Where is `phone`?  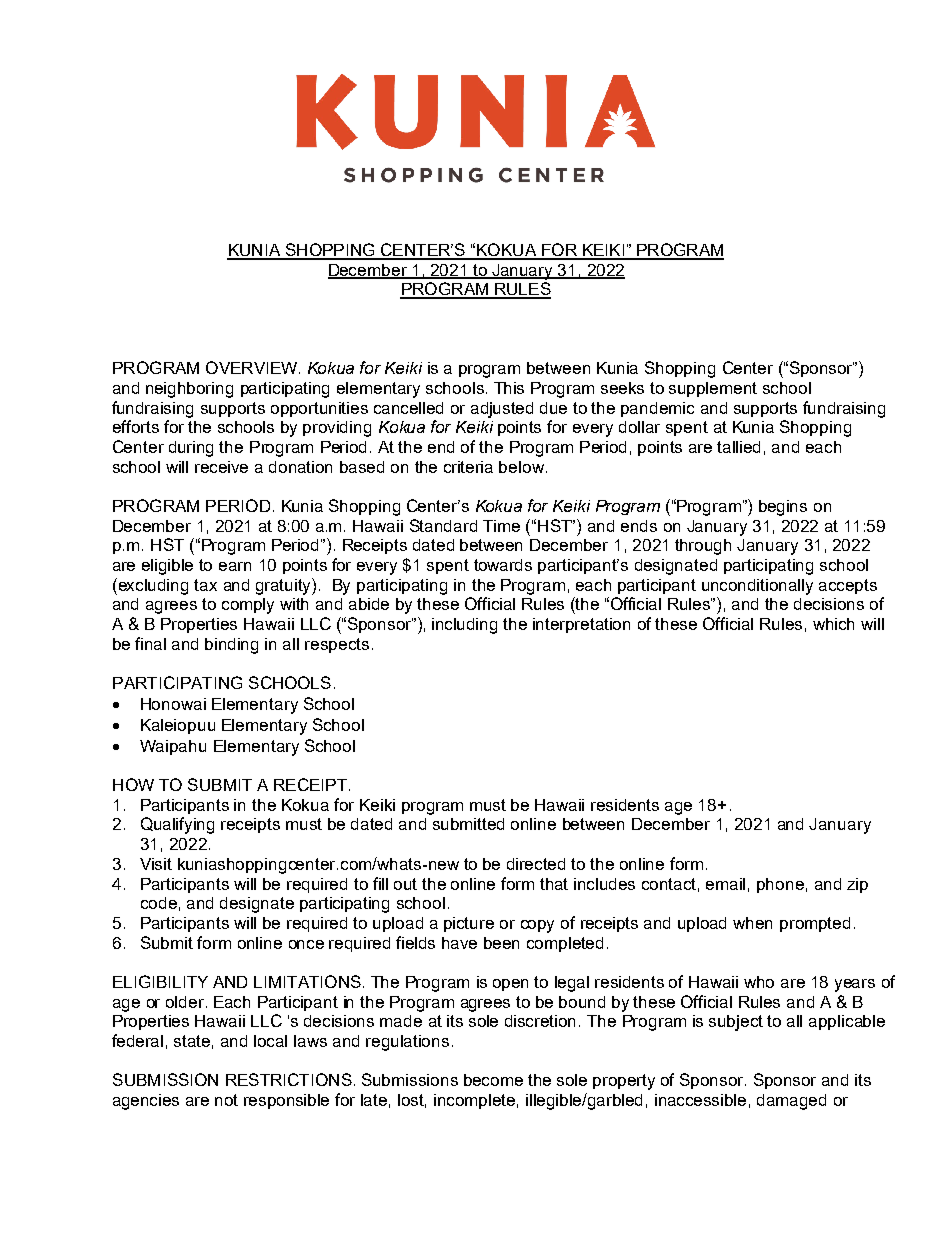
phone is located at coordinates (780, 885).
